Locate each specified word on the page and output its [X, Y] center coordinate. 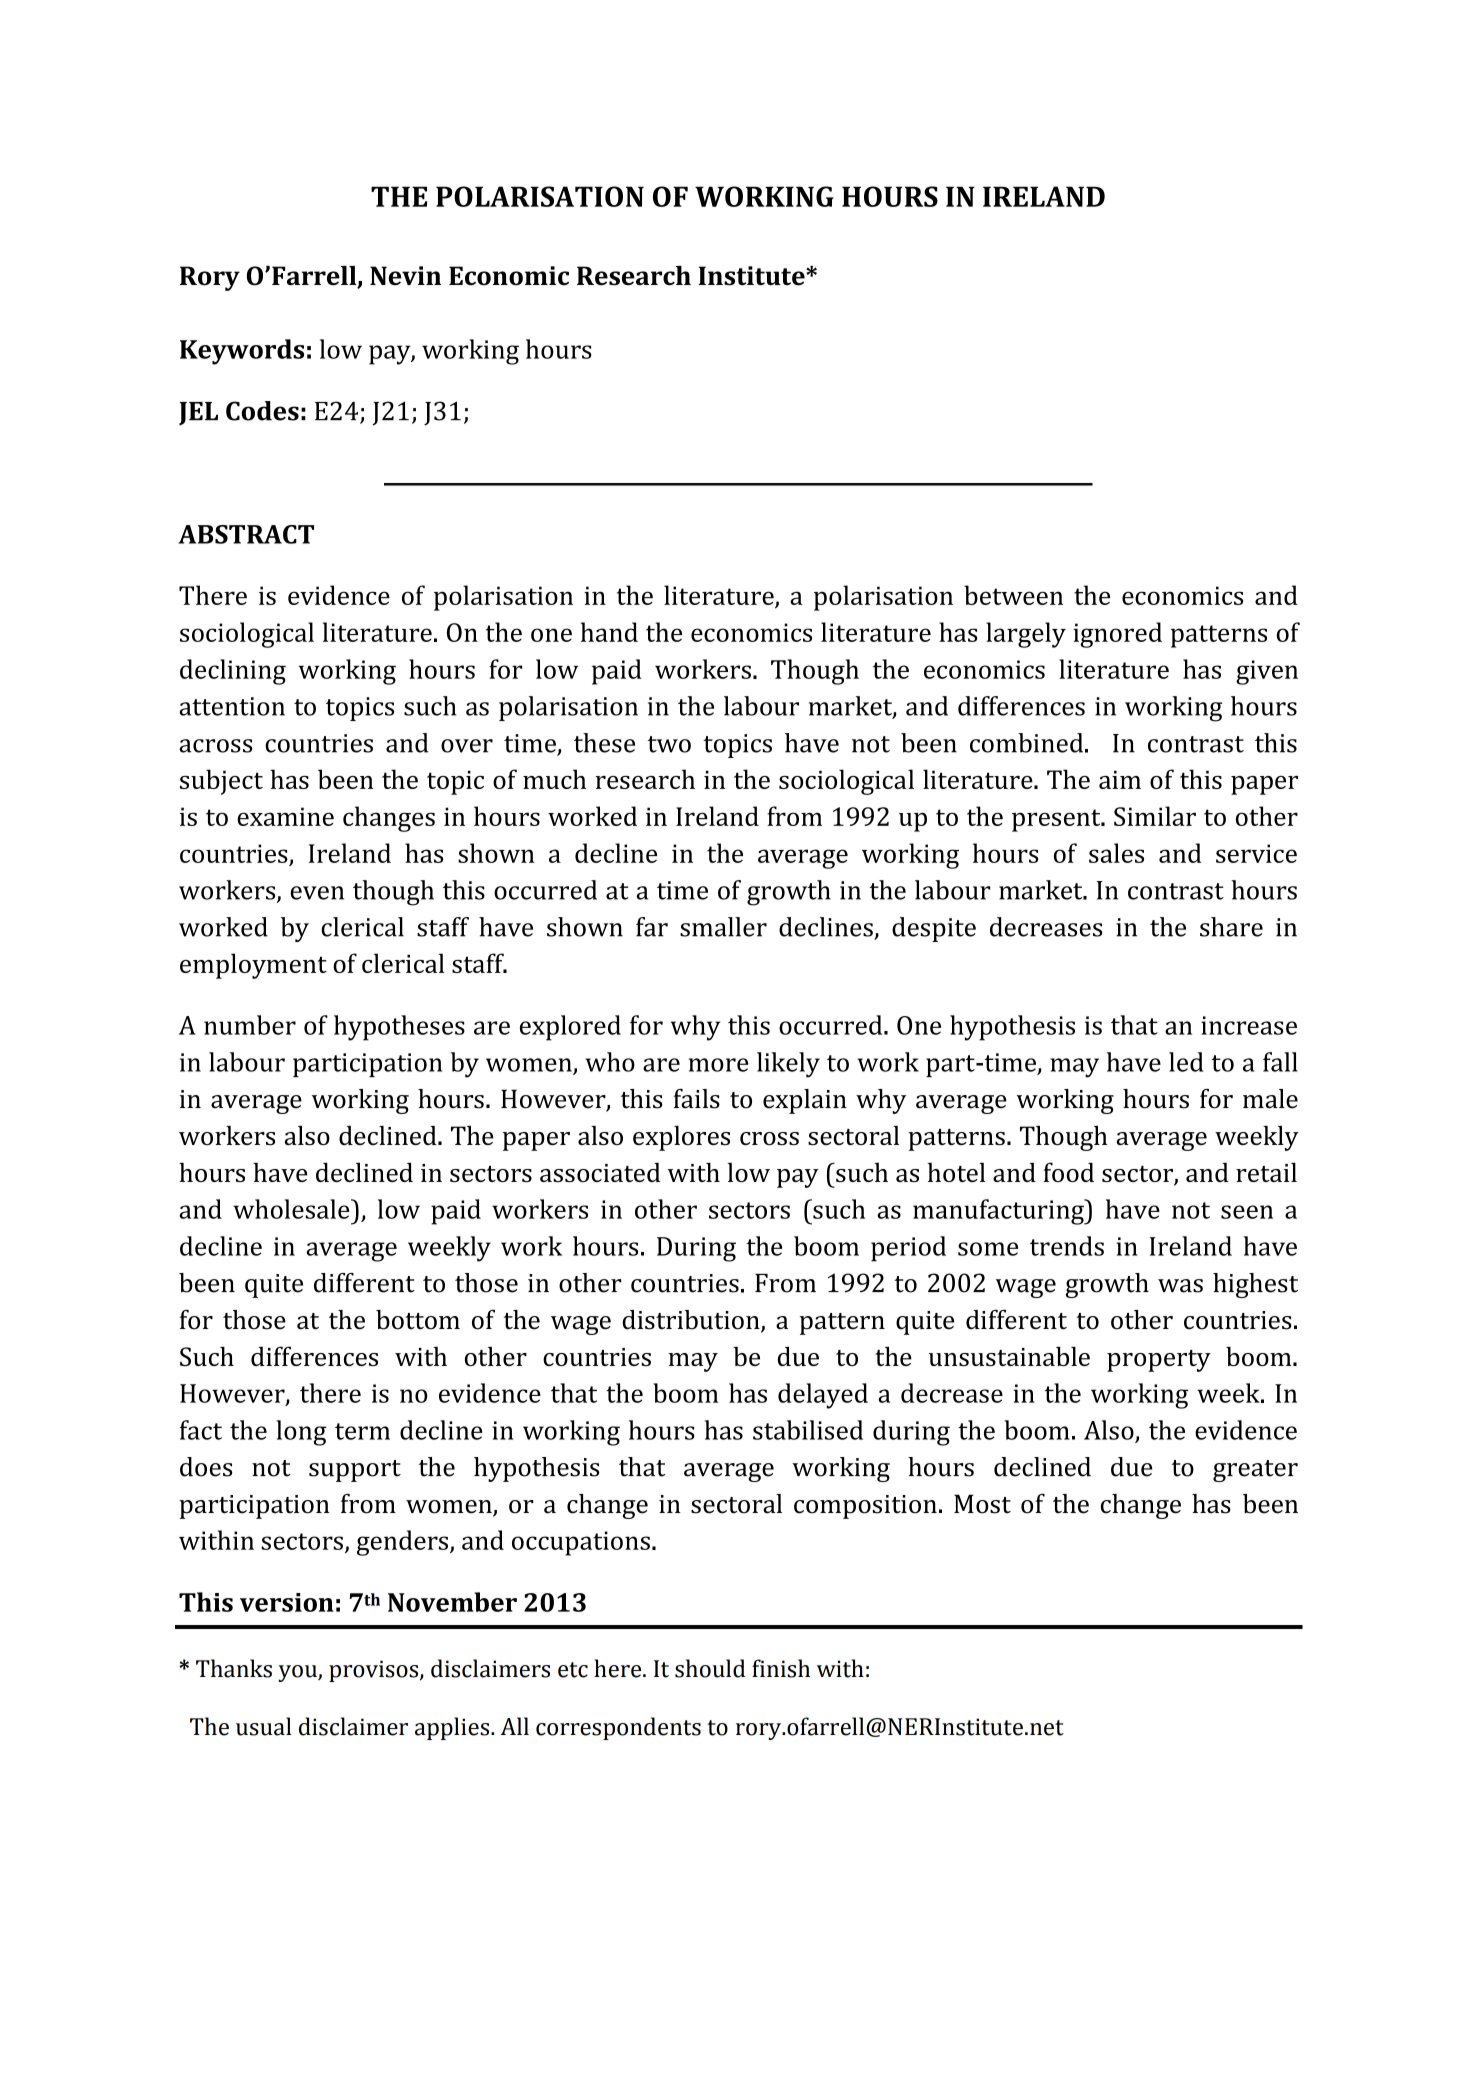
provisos [375, 1671]
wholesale [292, 1209]
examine [285, 816]
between [1013, 595]
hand [609, 632]
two [669, 744]
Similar [1155, 816]
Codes [262, 411]
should [710, 1668]
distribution [692, 1321]
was [1180, 1286]
